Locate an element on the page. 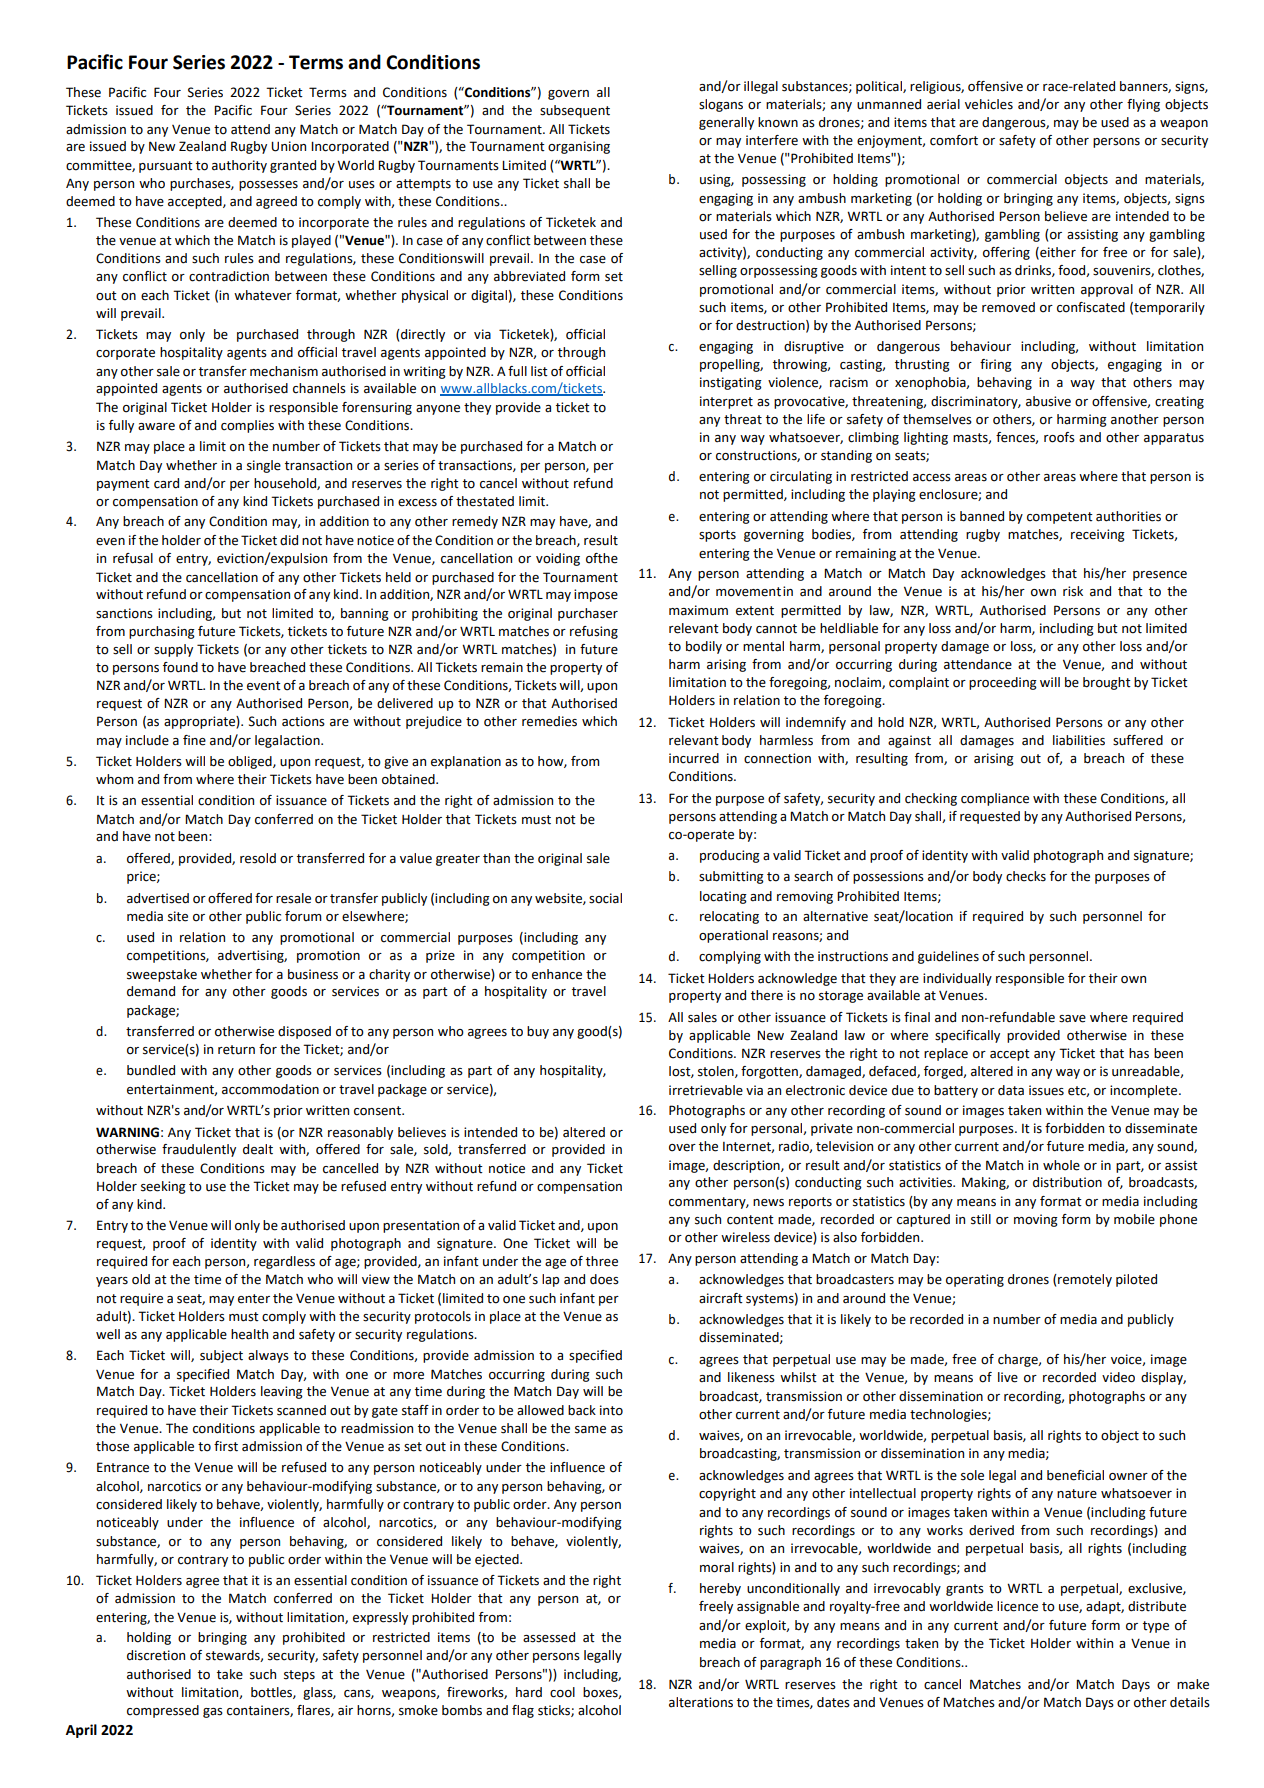  alterations is located at coordinates (701, 1702).
